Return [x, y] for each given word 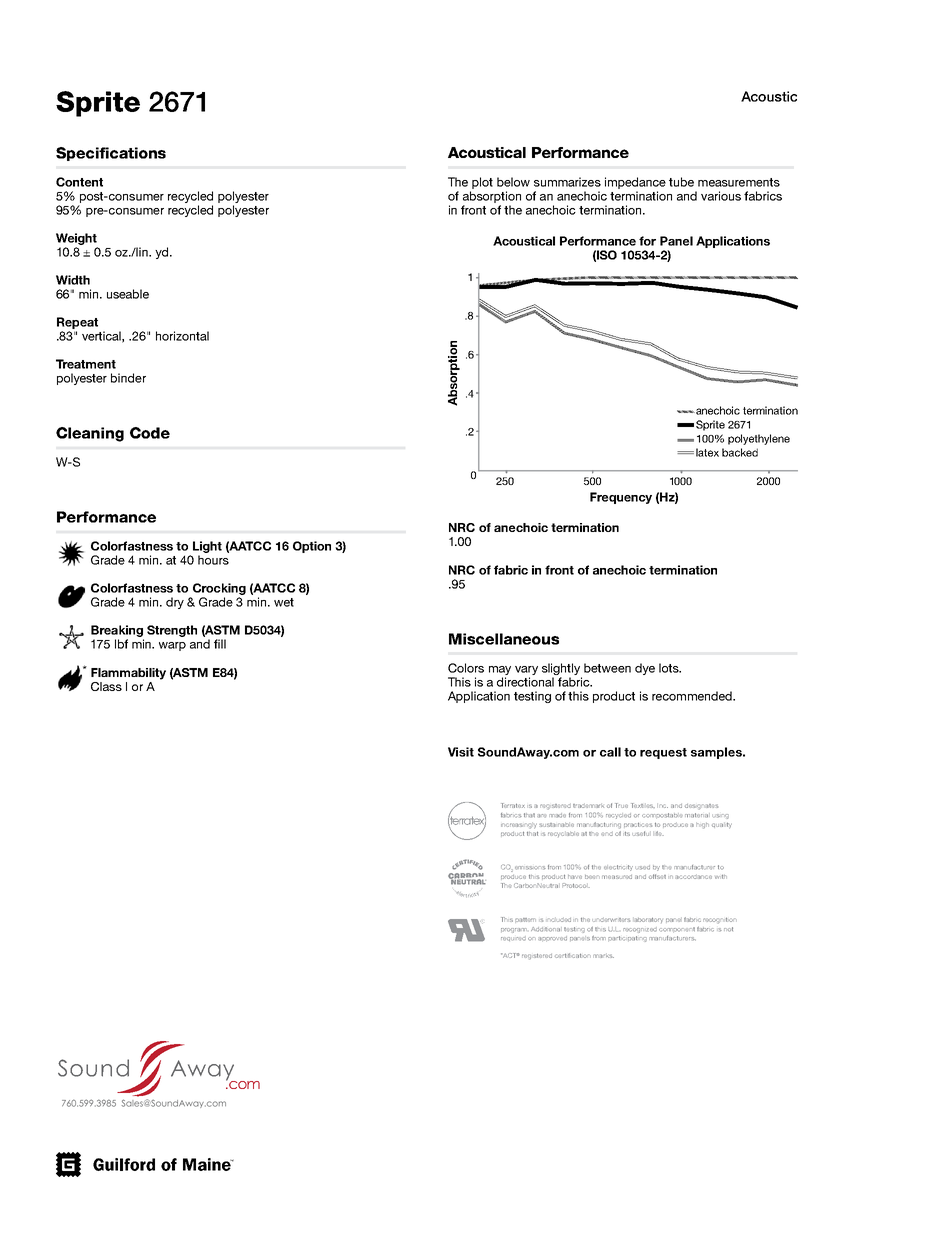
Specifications [111, 154]
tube [681, 182]
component [677, 929]
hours [213, 560]
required [513, 938]
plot [482, 183]
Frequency [621, 498]
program [514, 930]
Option [312, 547]
